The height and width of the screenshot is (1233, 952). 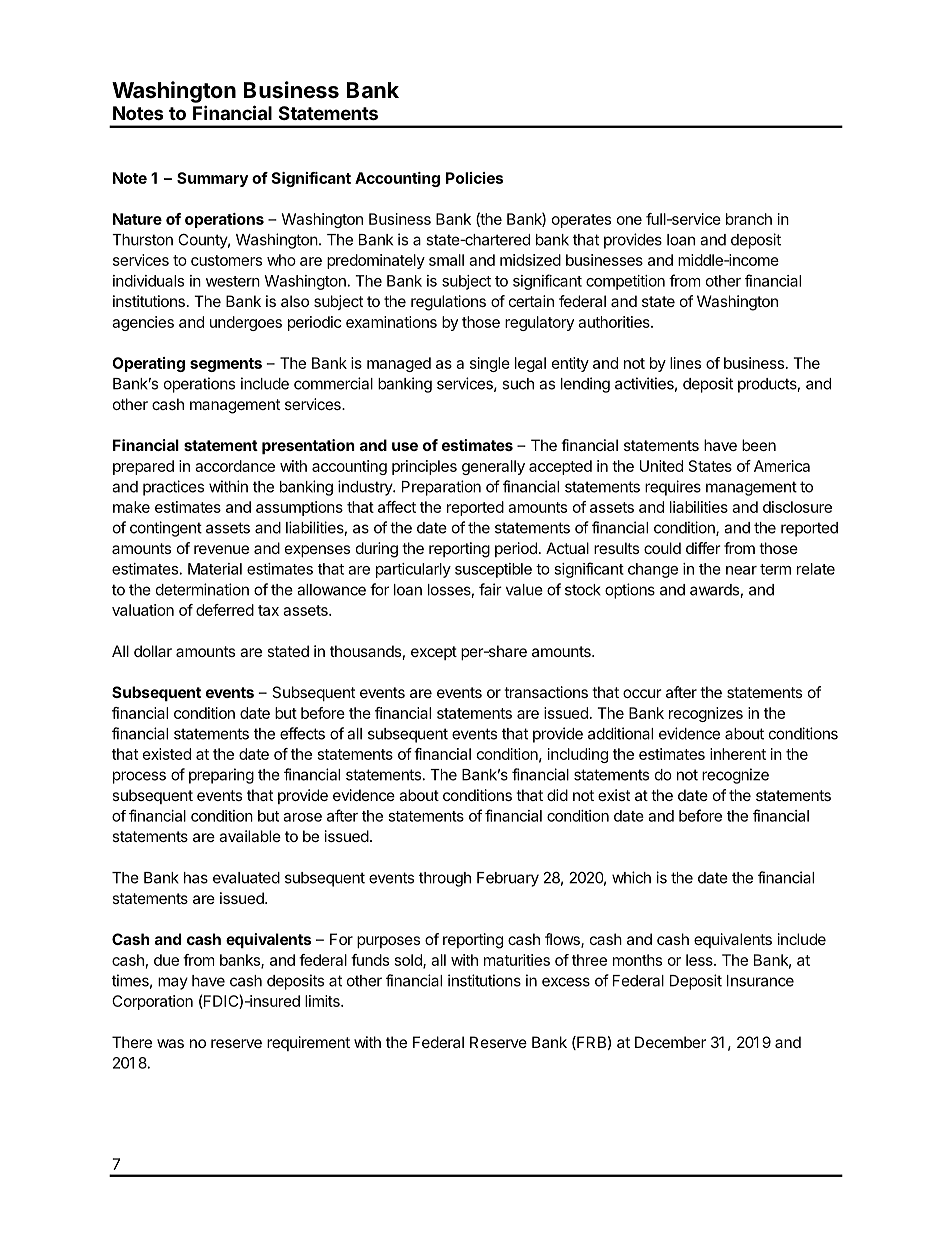 What do you see at coordinates (578, 755) in the screenshot?
I see `including` at bounding box center [578, 755].
